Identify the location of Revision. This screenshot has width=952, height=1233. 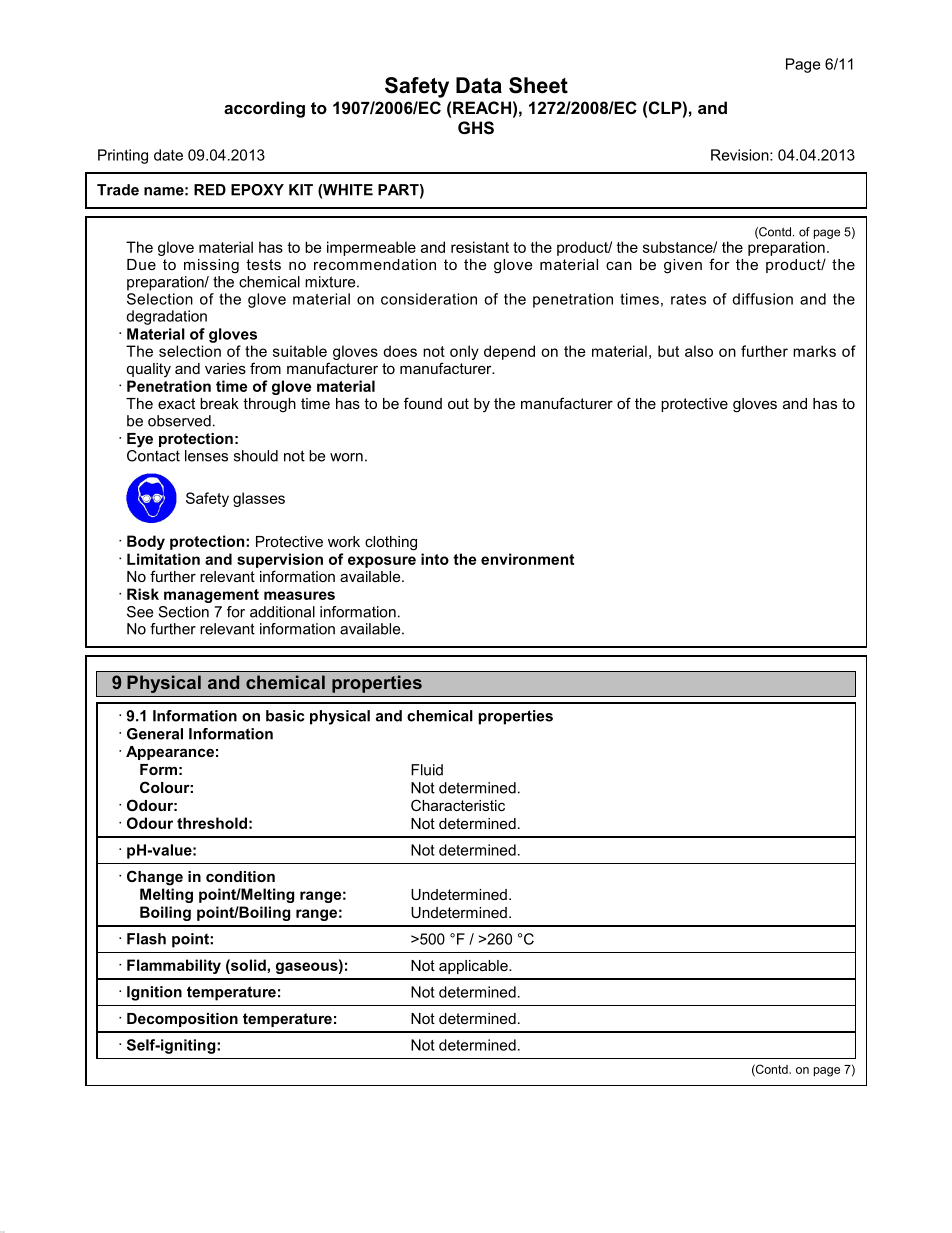
(741, 155).
